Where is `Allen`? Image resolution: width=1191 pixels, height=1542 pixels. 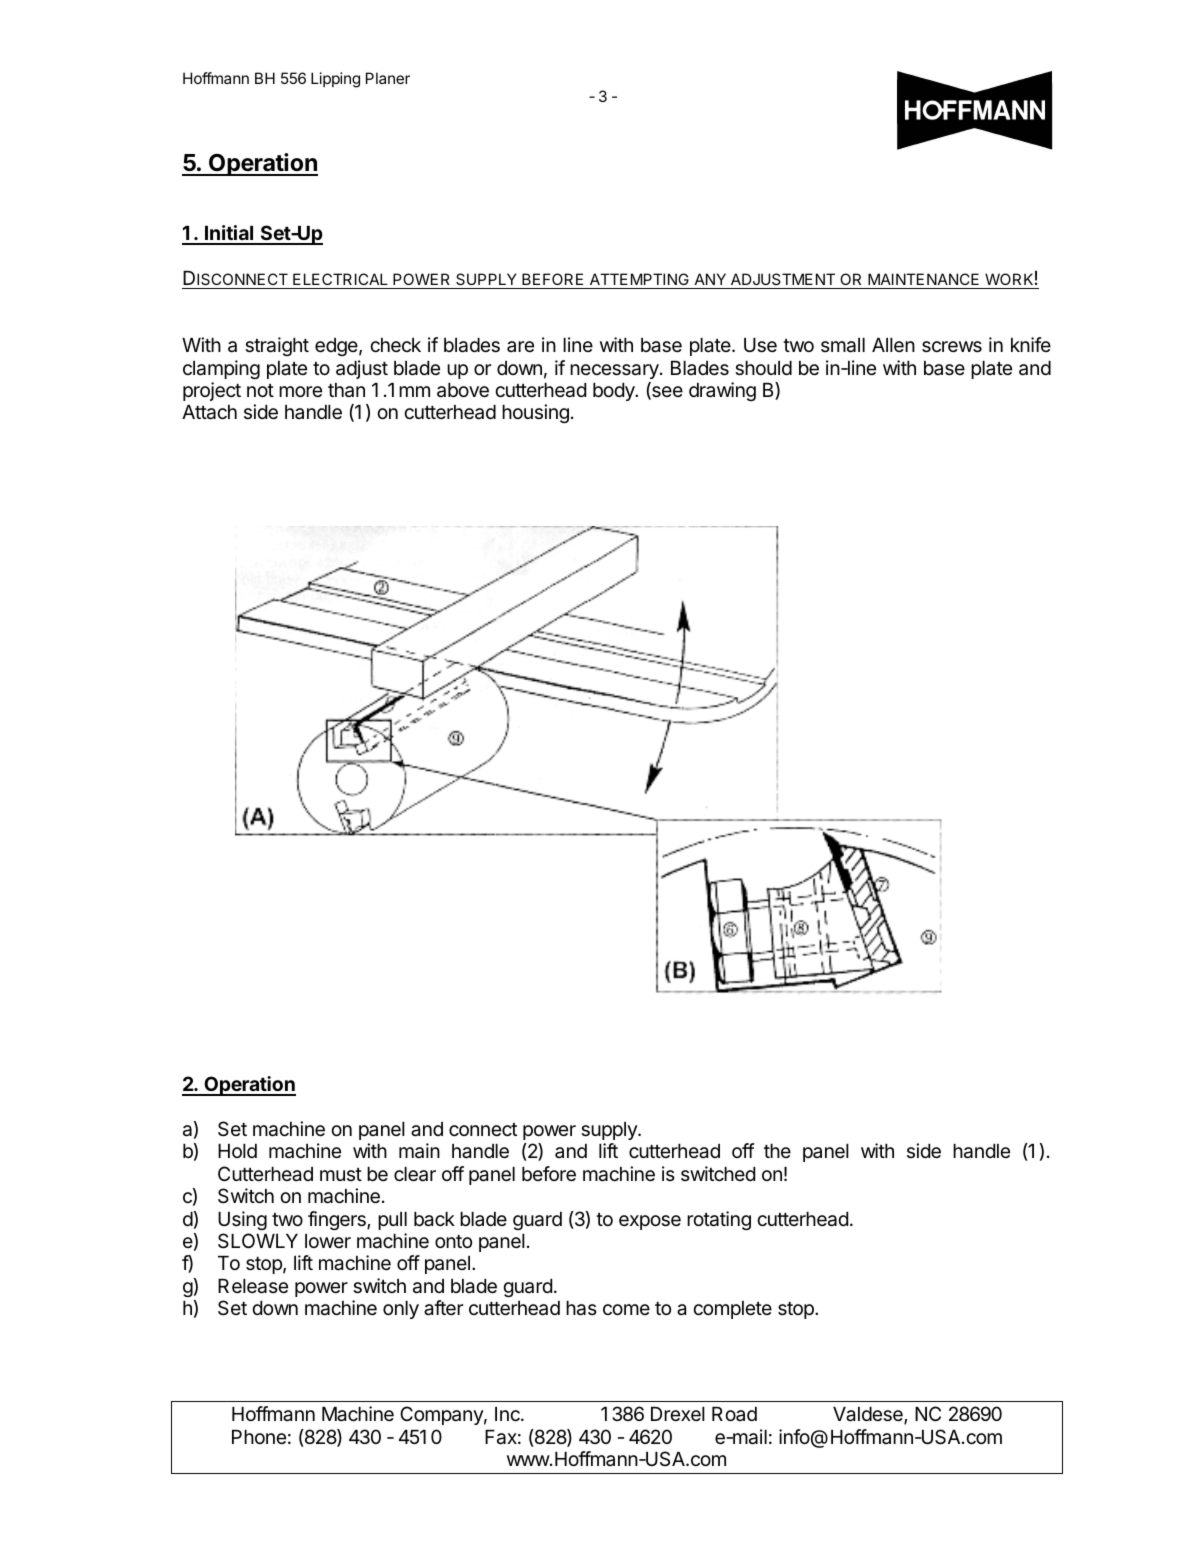
Allen is located at coordinates (893, 345).
